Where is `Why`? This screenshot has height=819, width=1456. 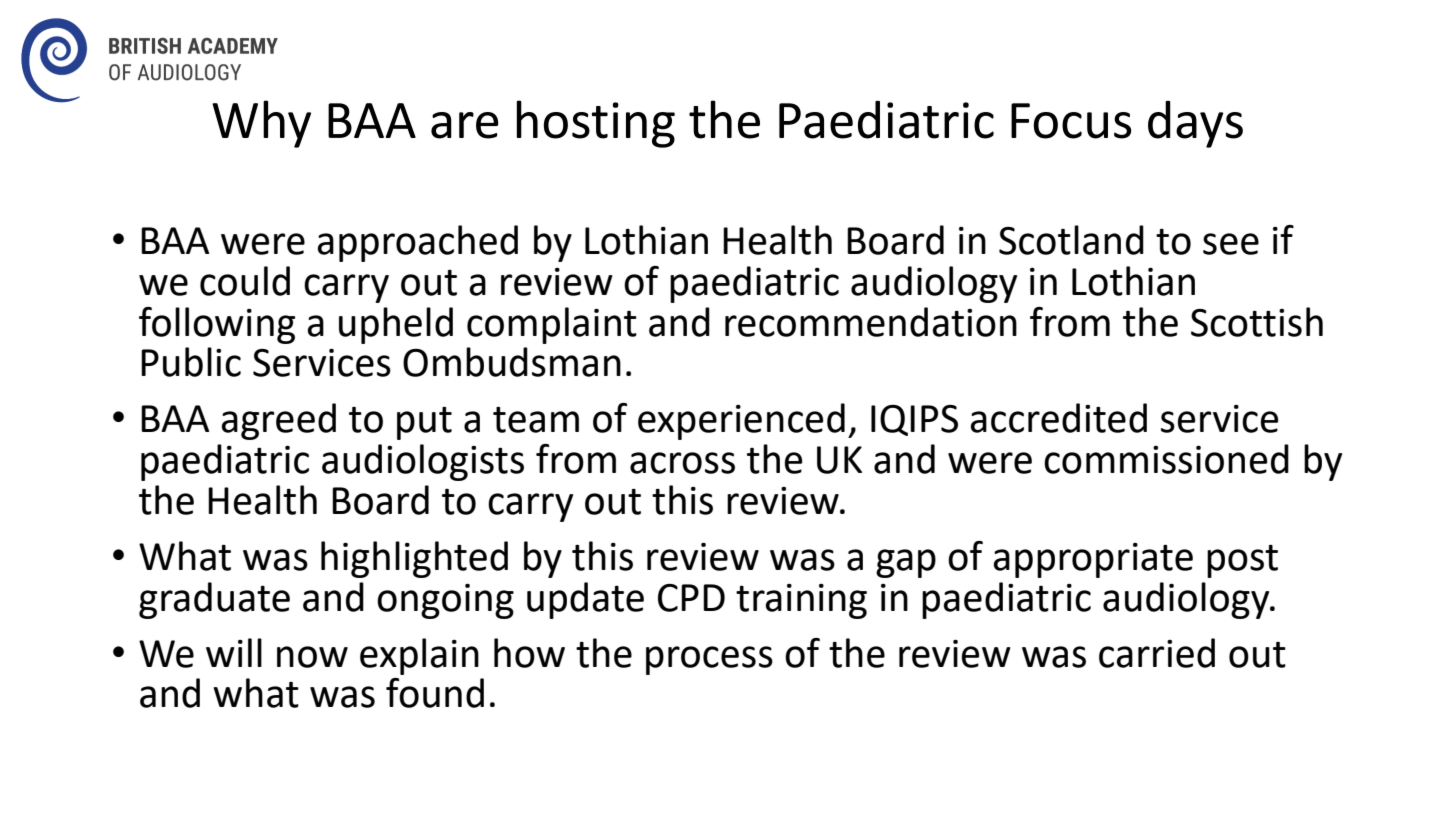 Why is located at coordinates (261, 124).
